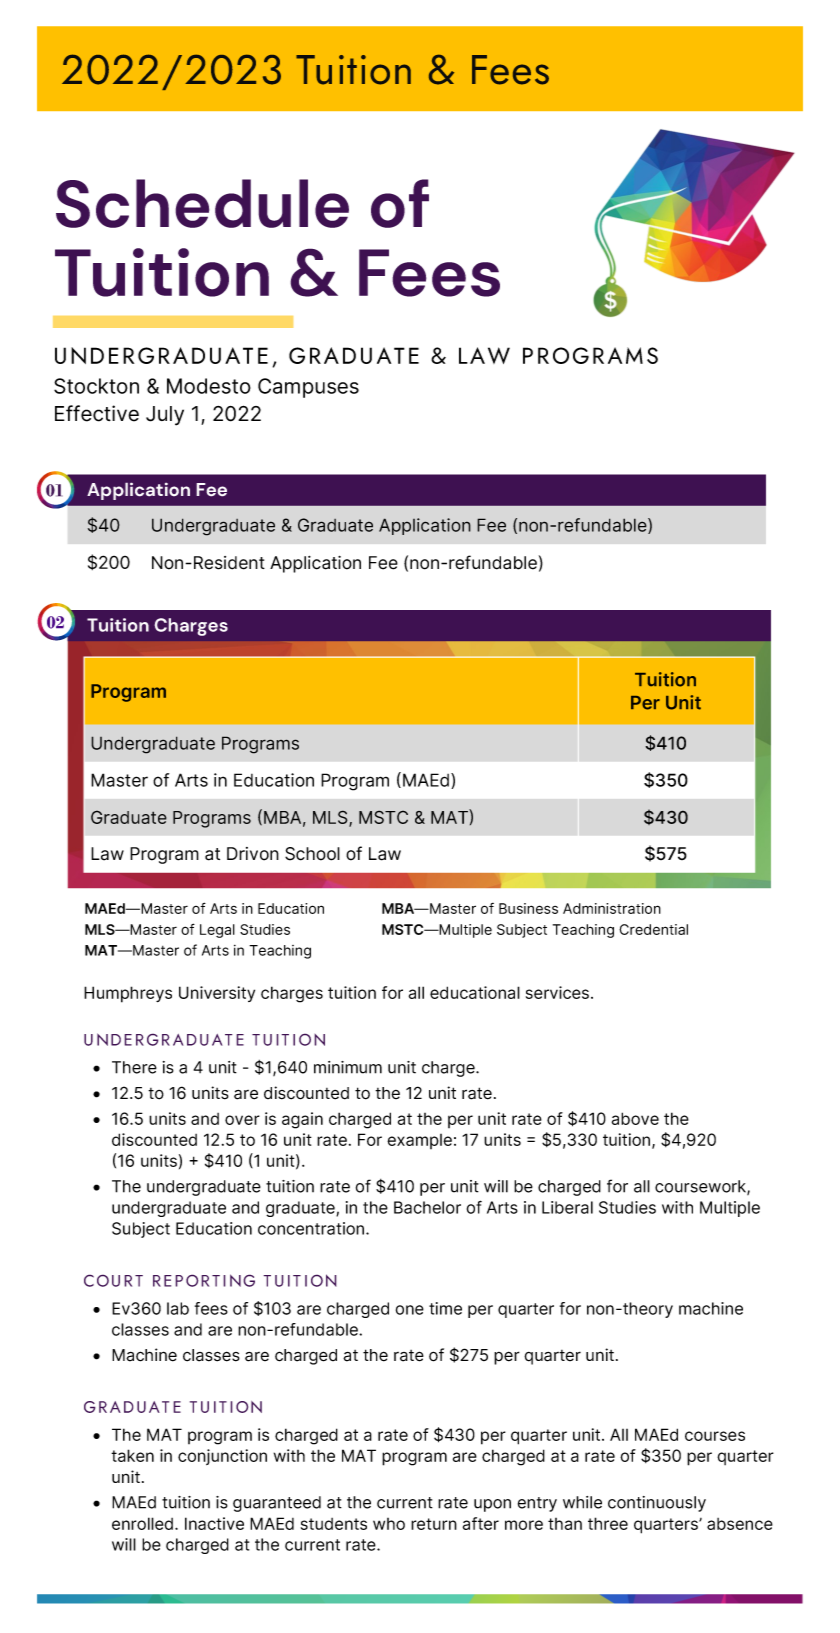 This page has width=840, height=1633. What do you see at coordinates (209, 386) in the page?
I see `Modesto` at bounding box center [209, 386].
